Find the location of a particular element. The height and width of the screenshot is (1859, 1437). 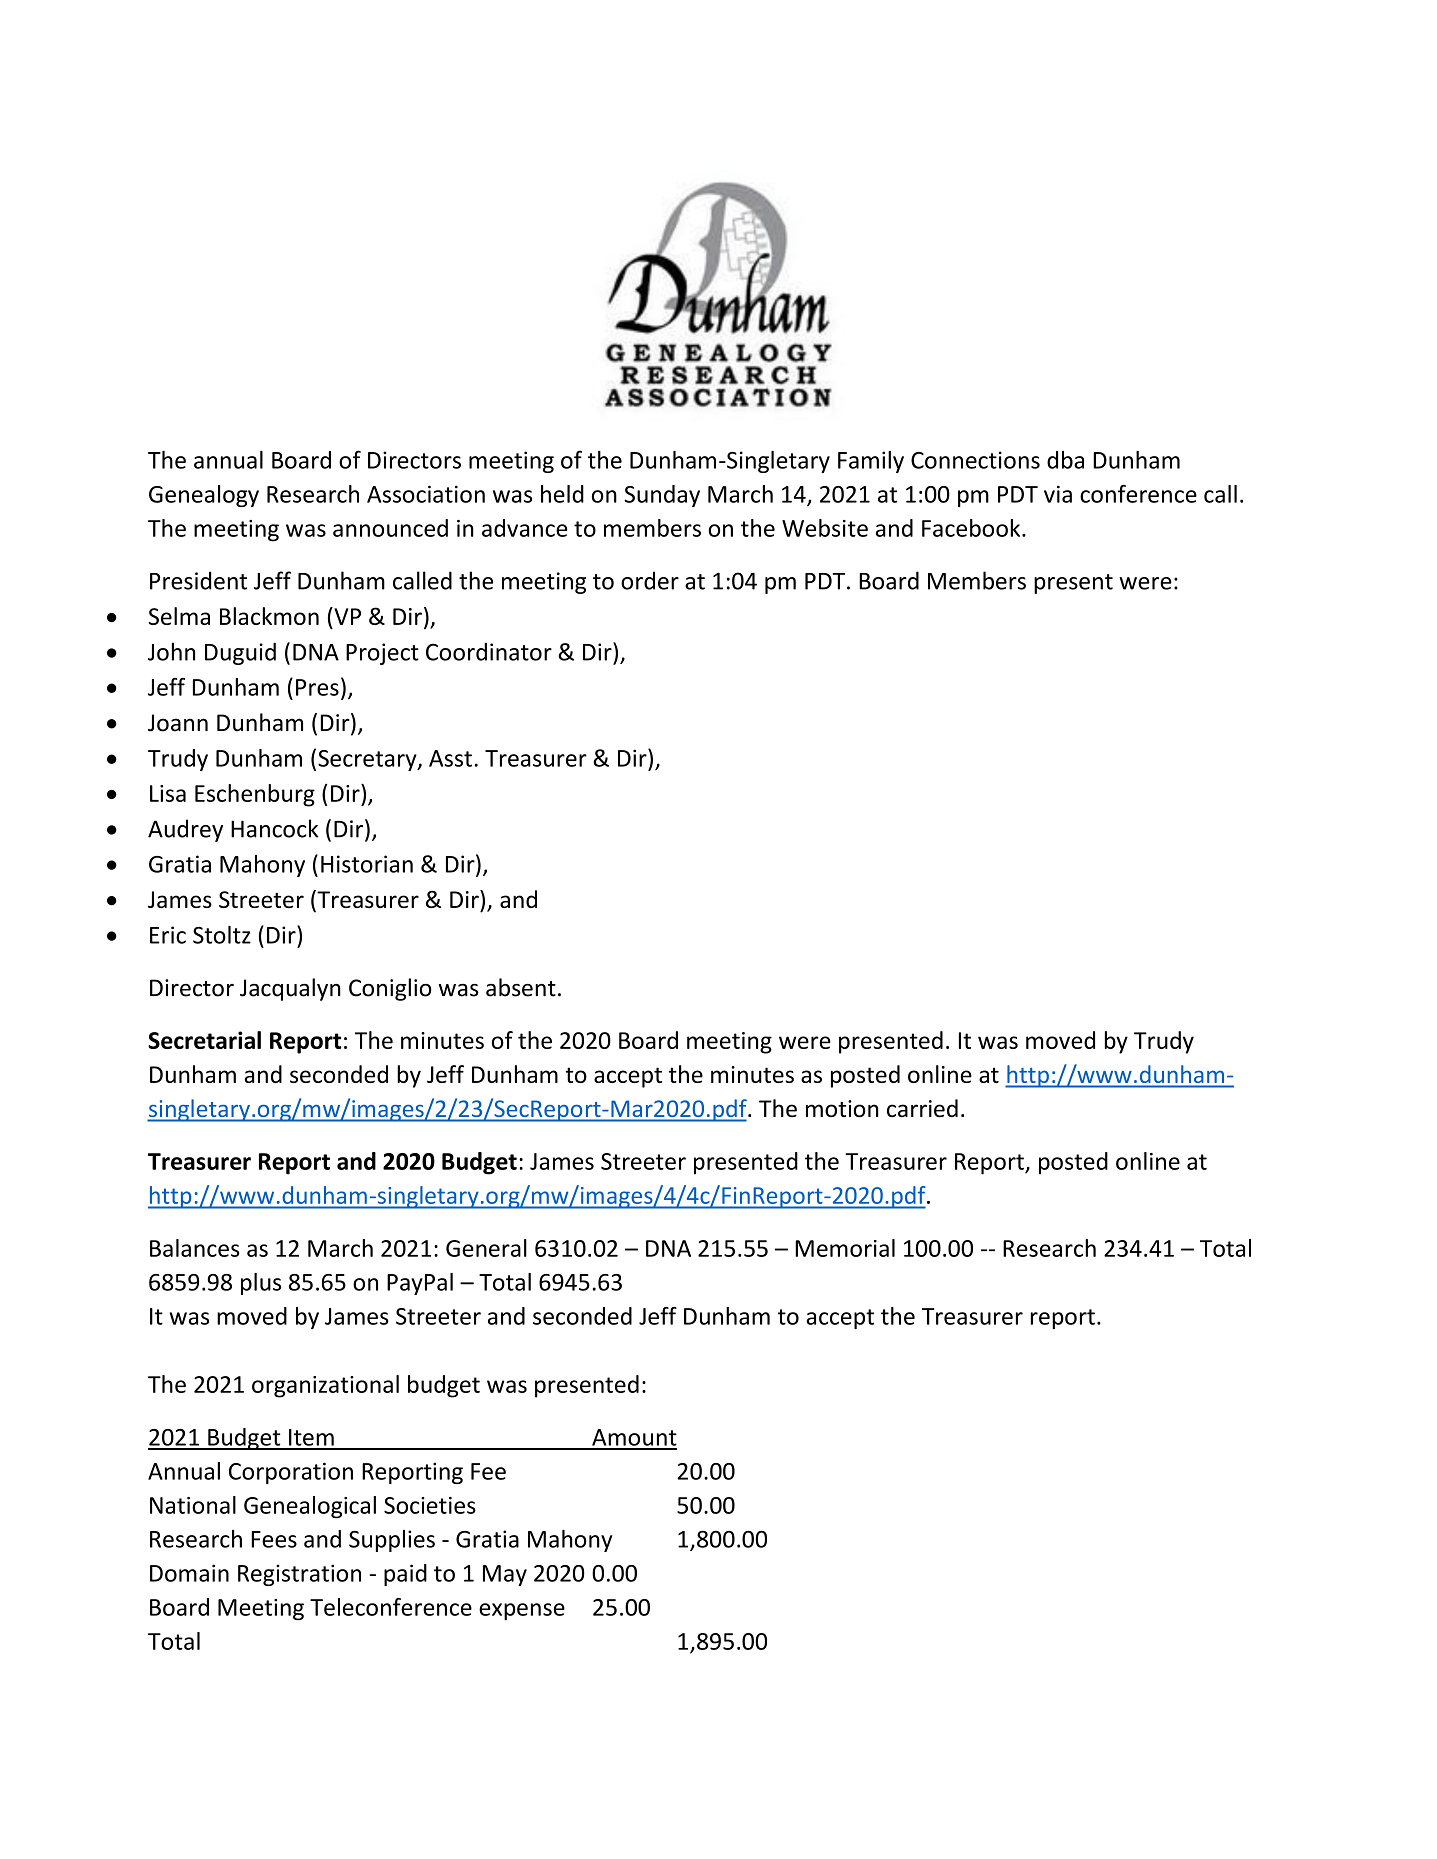

Registration is located at coordinates (299, 1575).
